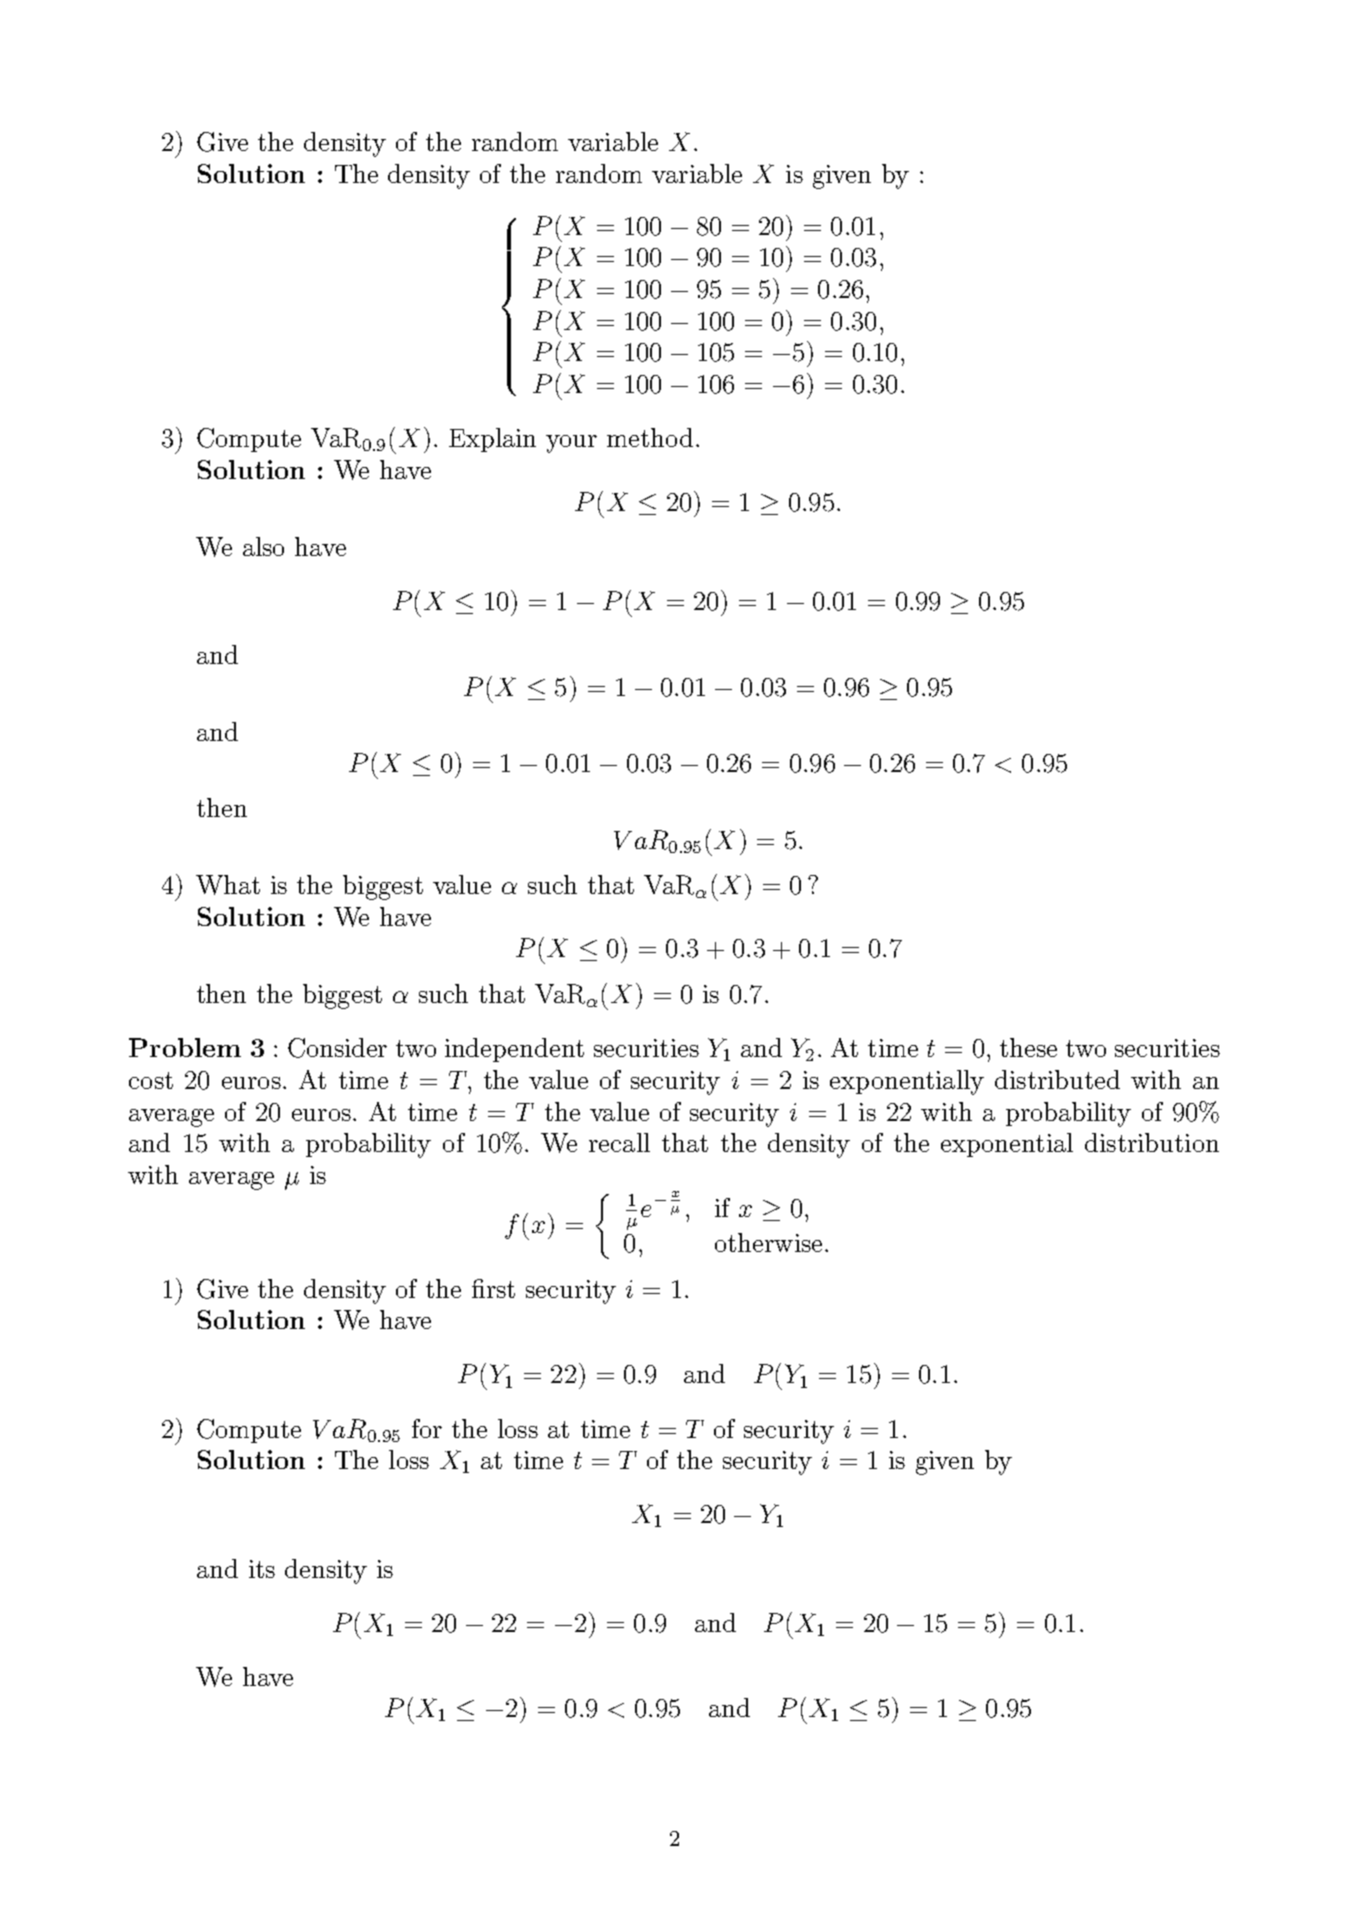 This screenshot has width=1349, height=1907. I want to click on independent, so click(514, 1050).
